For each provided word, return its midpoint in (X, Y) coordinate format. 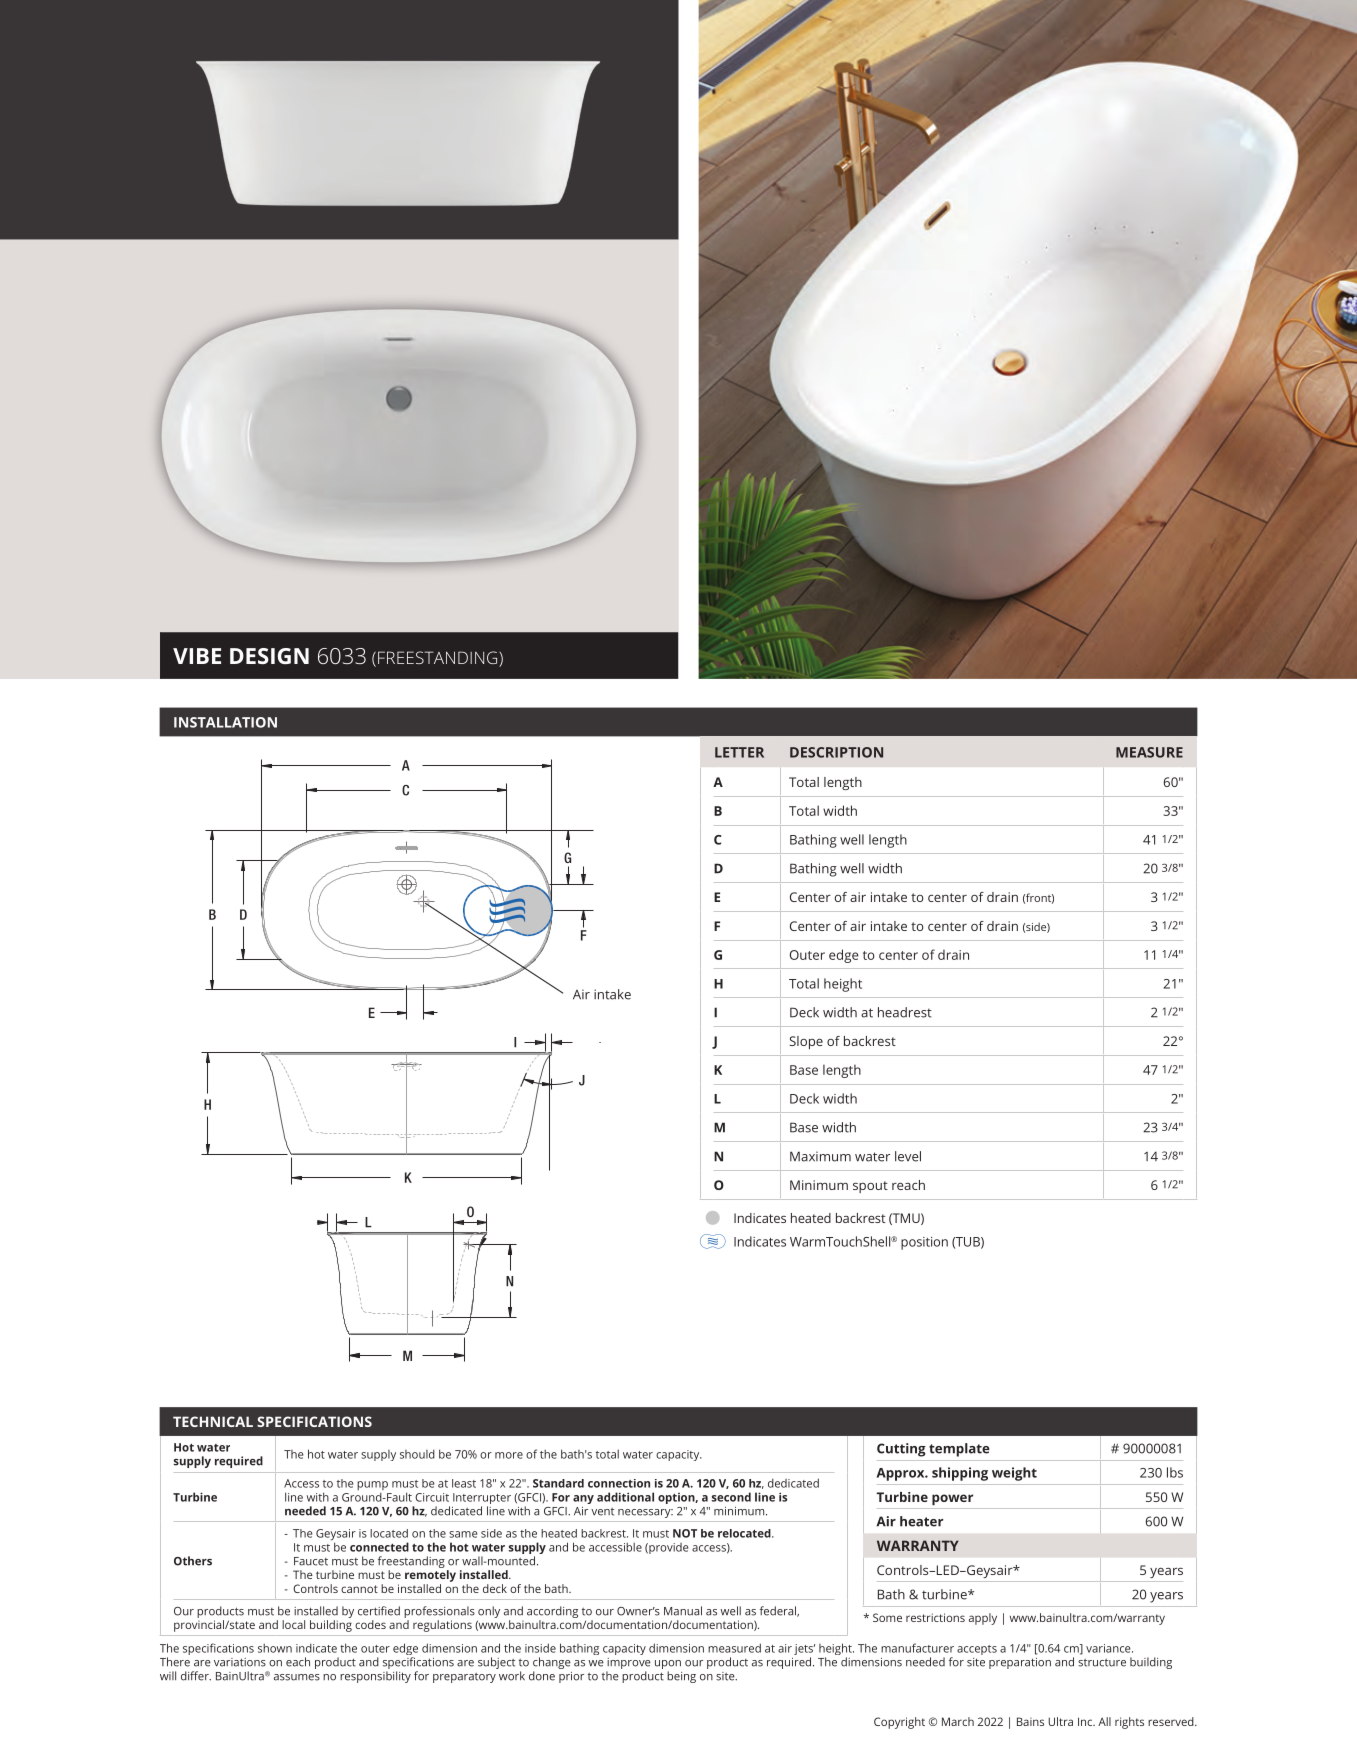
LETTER (739, 752)
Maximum (820, 1156)
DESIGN (269, 656)
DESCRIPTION (836, 752)
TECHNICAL (213, 1421)
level (908, 1156)
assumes (297, 1677)
